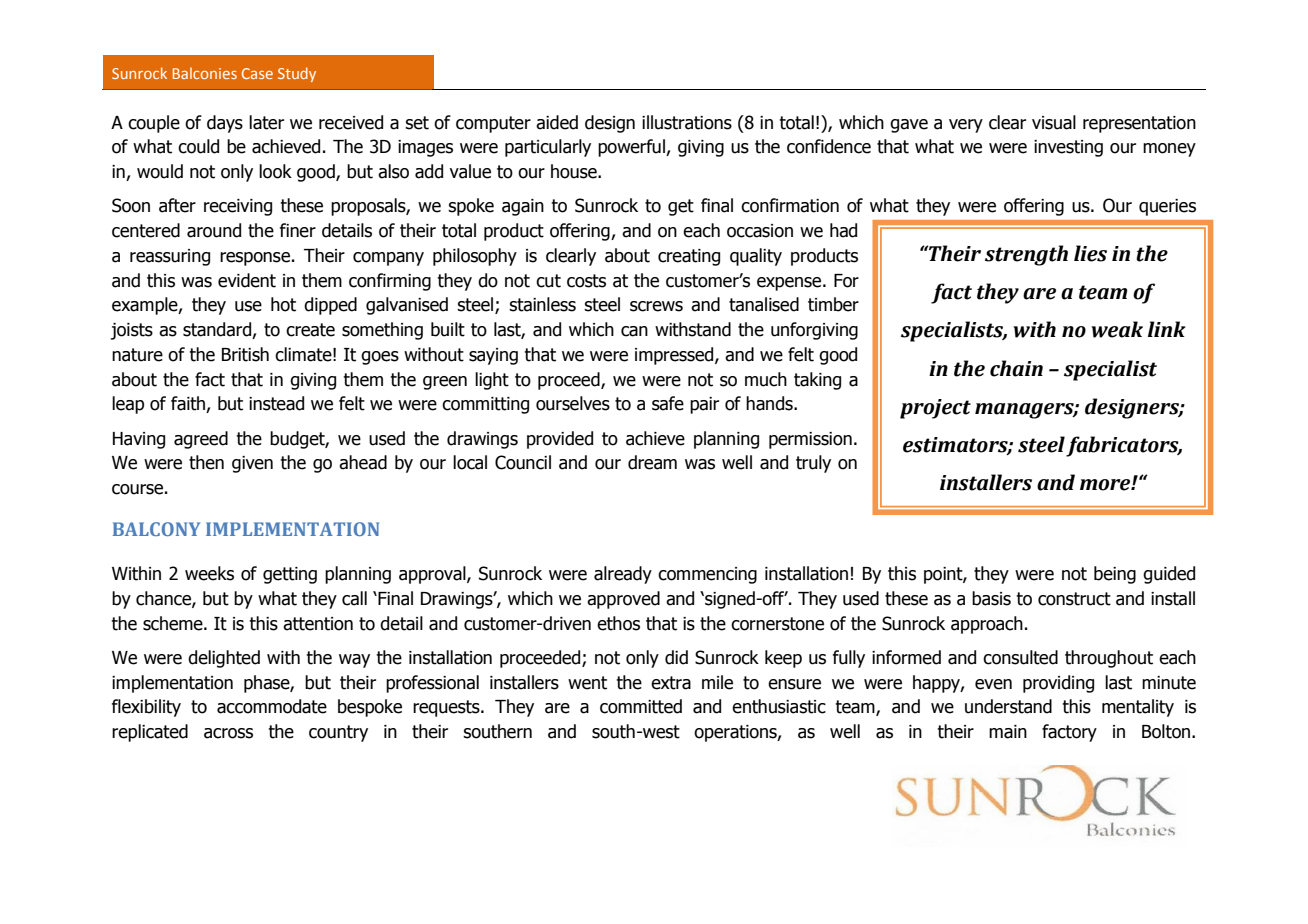 The width and height of the document is (1308, 924). Describe the element at coordinates (687, 122) in the document. I see `illustrations` at that location.
